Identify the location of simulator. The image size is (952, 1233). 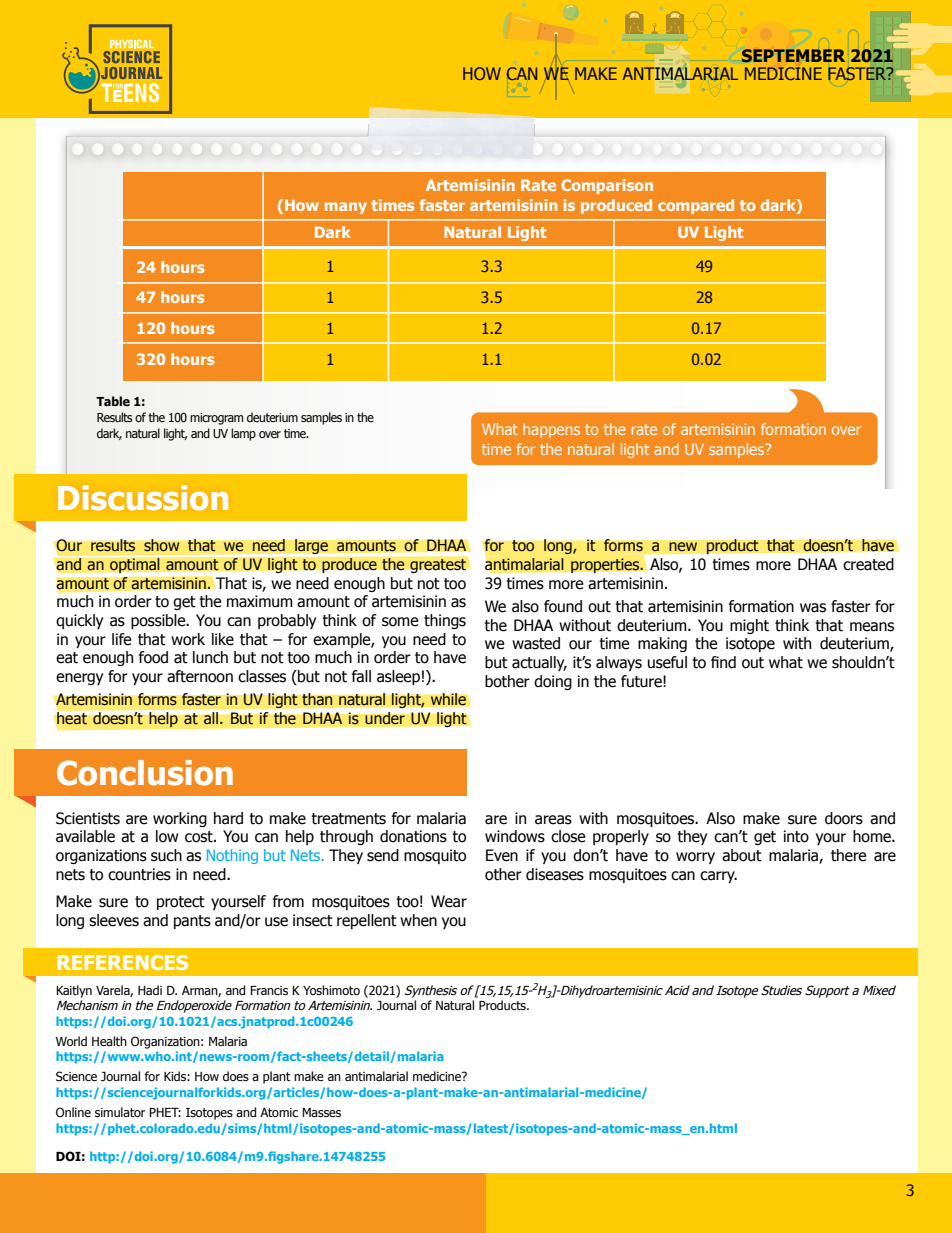
(120, 1112).
